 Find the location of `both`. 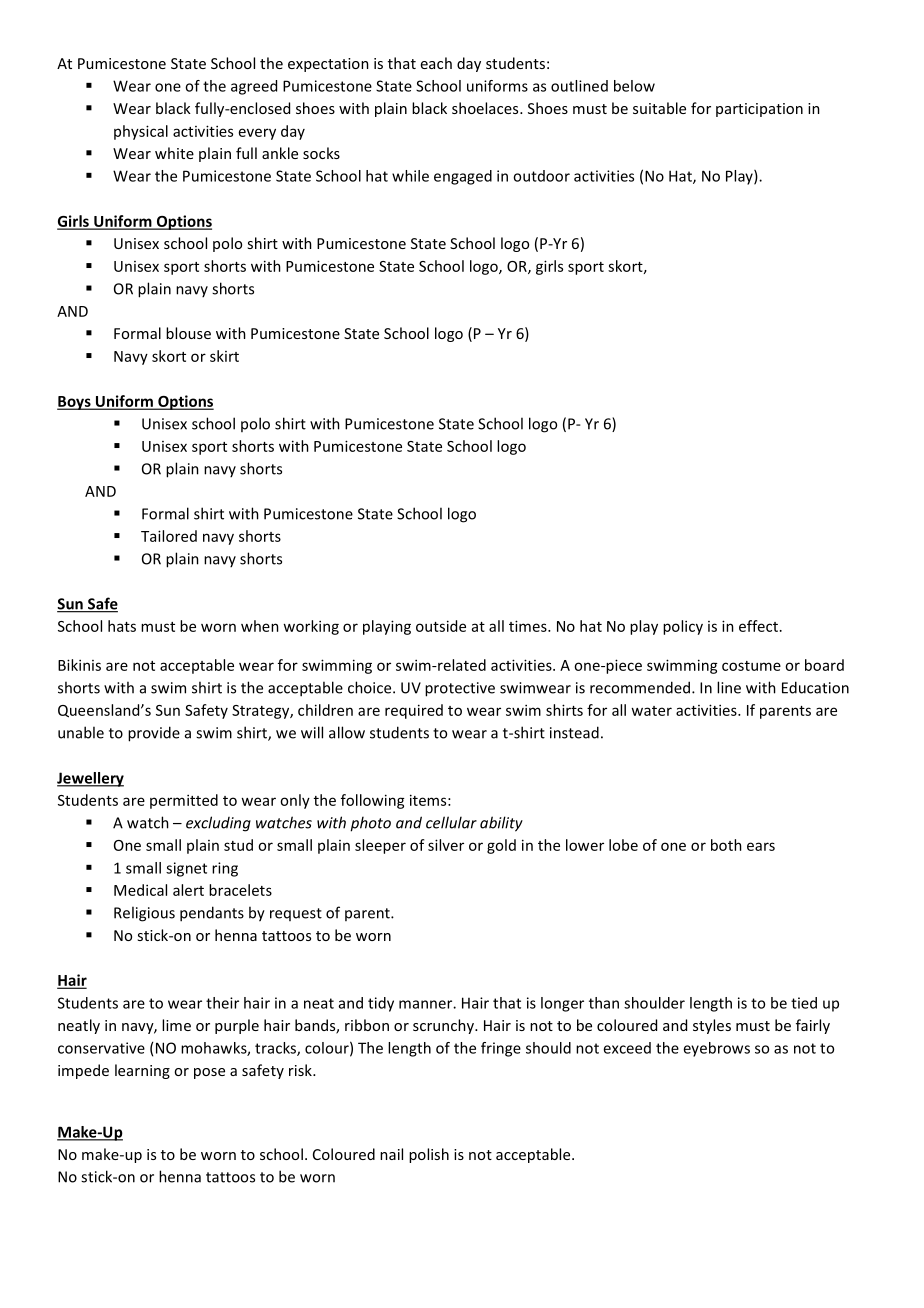

both is located at coordinates (726, 845).
